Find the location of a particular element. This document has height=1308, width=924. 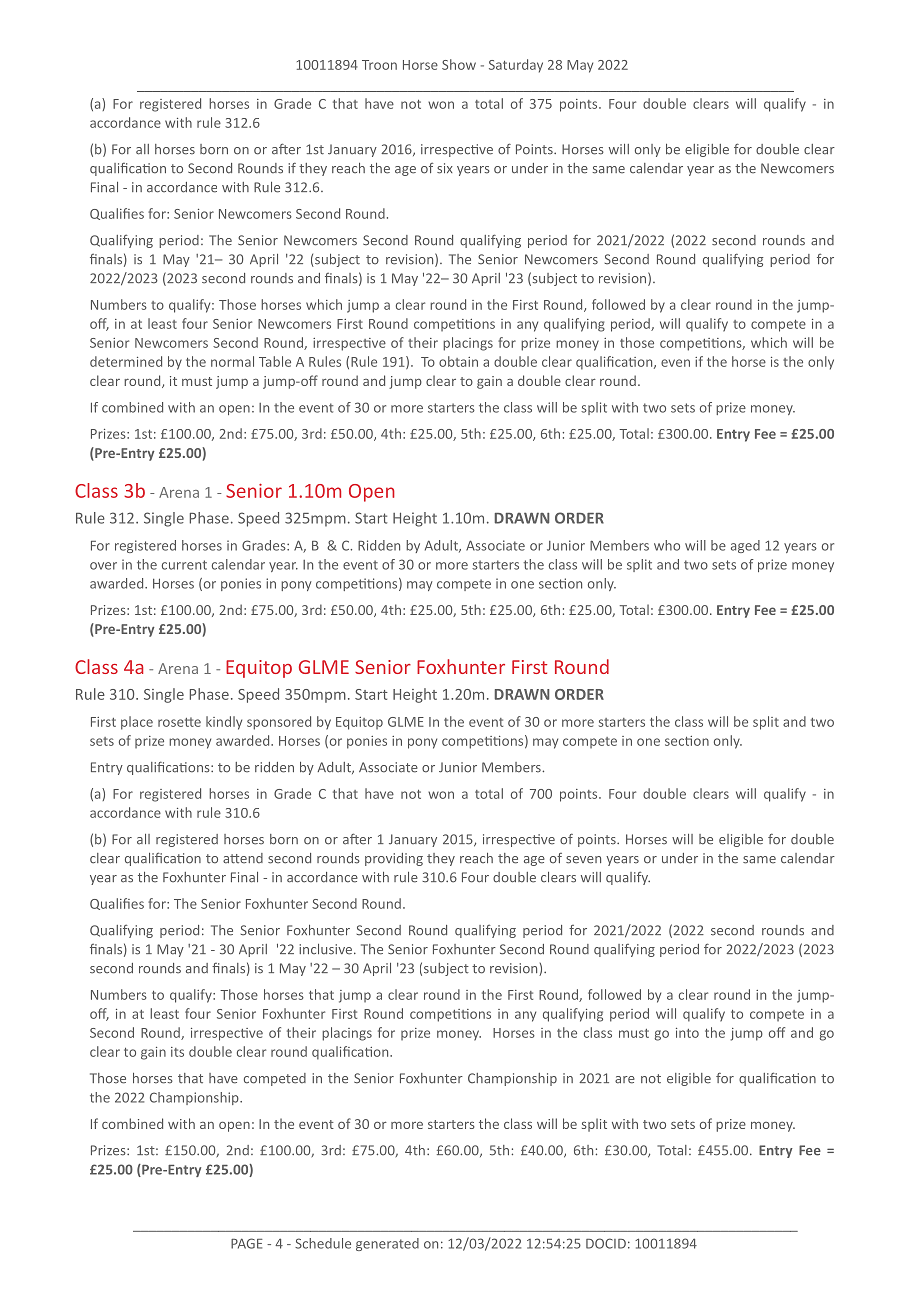

six is located at coordinates (445, 168).
